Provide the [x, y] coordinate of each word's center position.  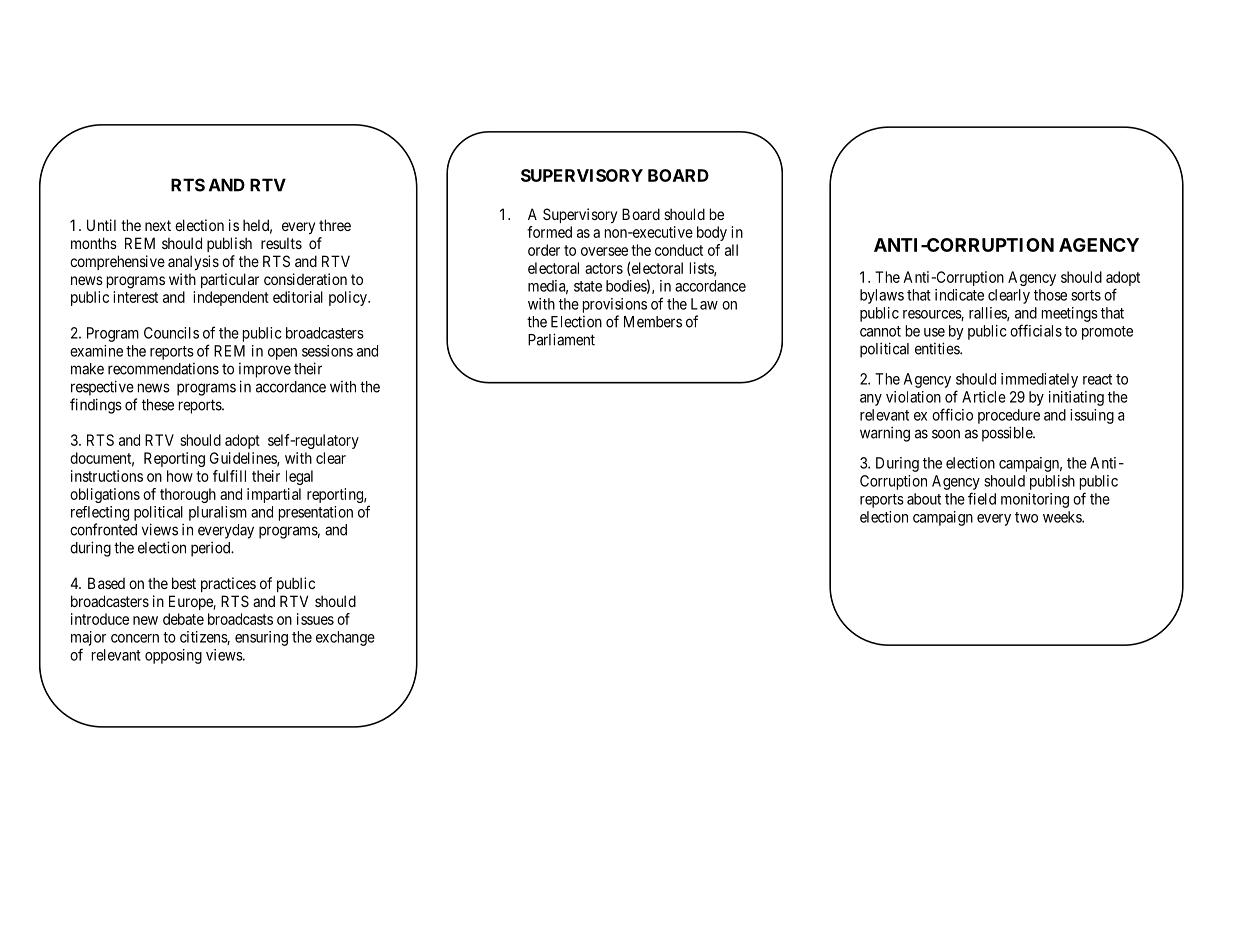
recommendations [163, 369]
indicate [959, 295]
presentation [316, 513]
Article [984, 397]
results [281, 243]
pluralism [218, 513]
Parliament [561, 339]
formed [549, 232]
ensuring [261, 638]
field [982, 498]
